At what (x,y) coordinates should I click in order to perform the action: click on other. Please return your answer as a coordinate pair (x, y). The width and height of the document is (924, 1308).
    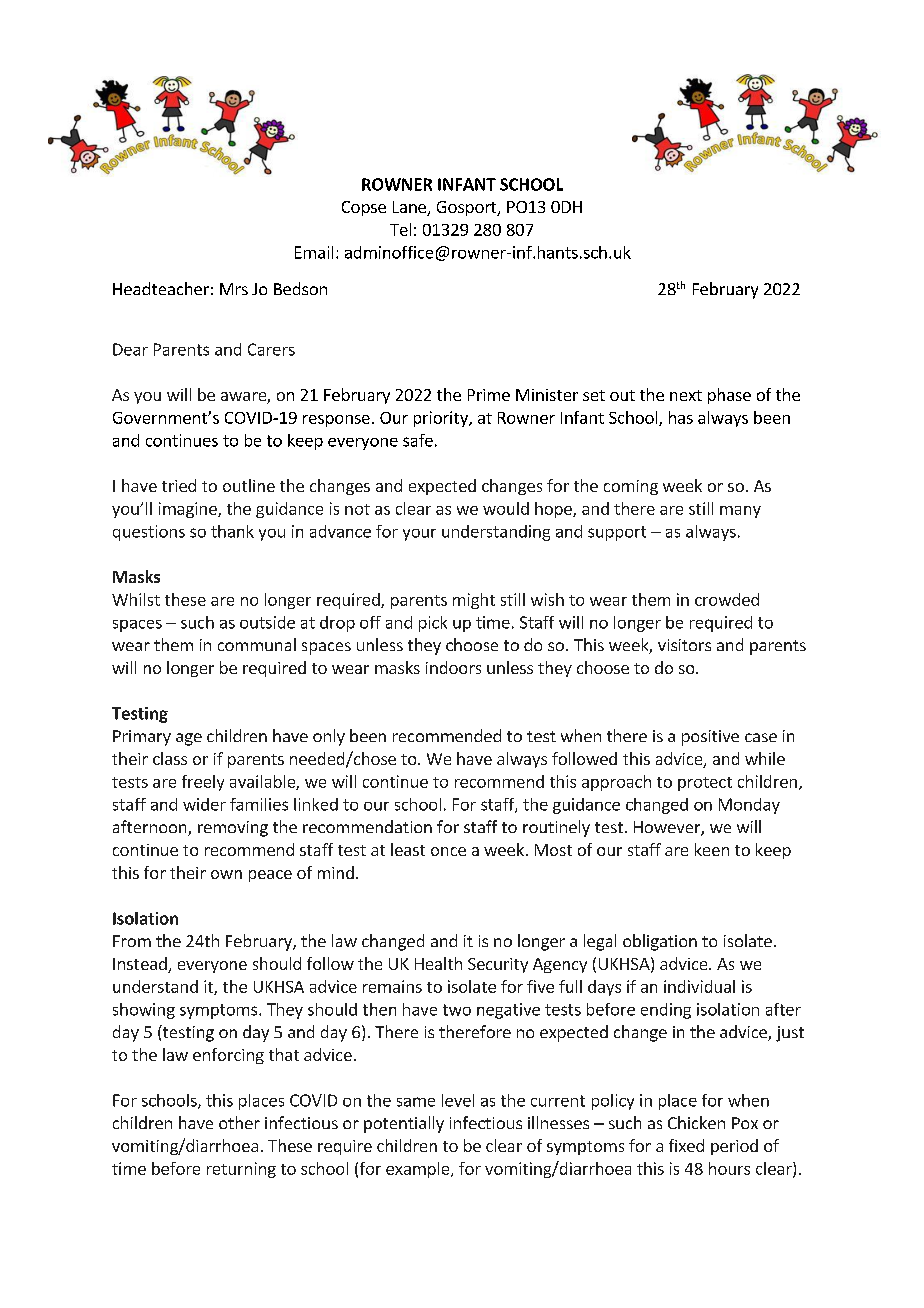
    Looking at the image, I should click on (239, 1122).
